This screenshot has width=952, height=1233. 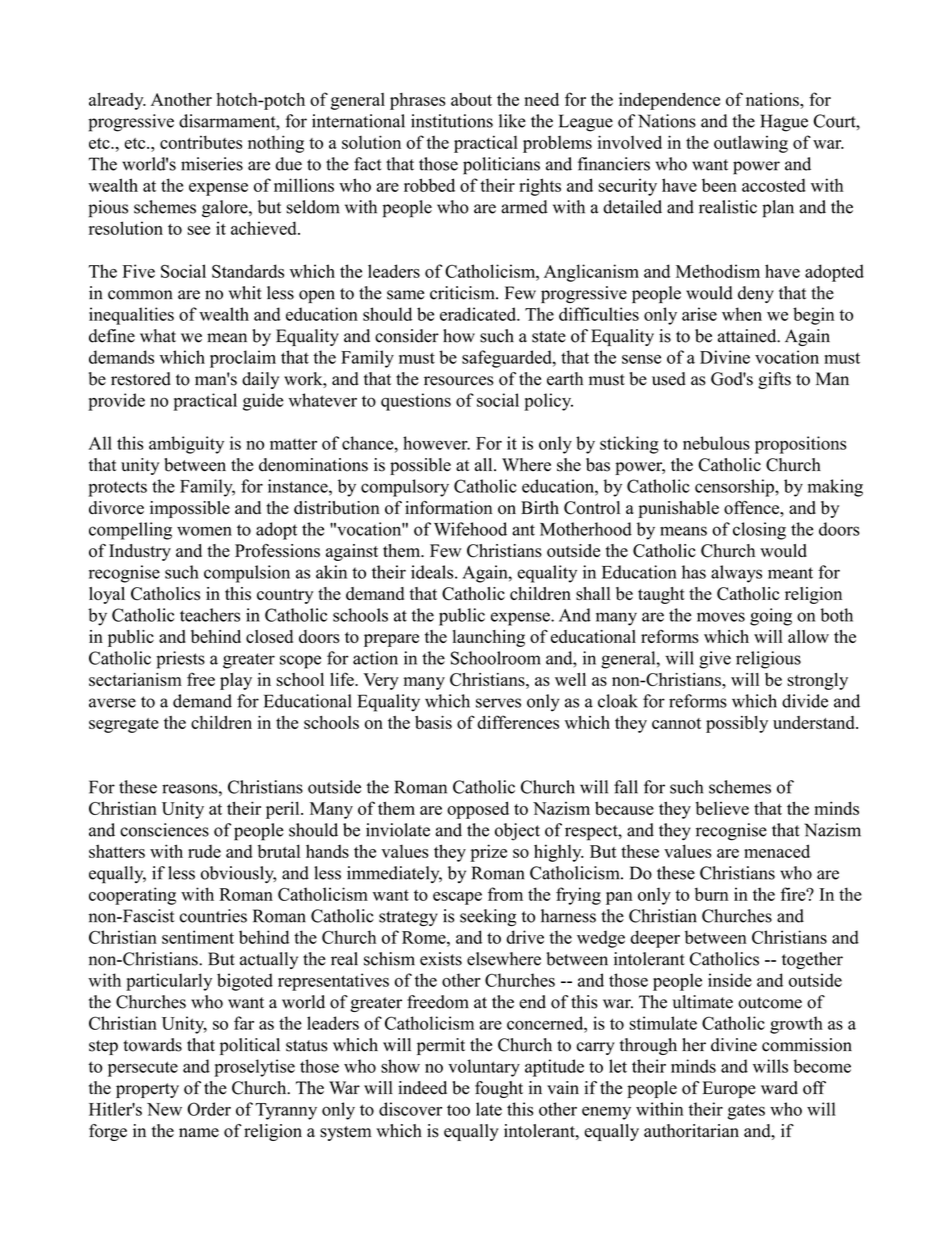 I want to click on too, so click(x=458, y=1110).
